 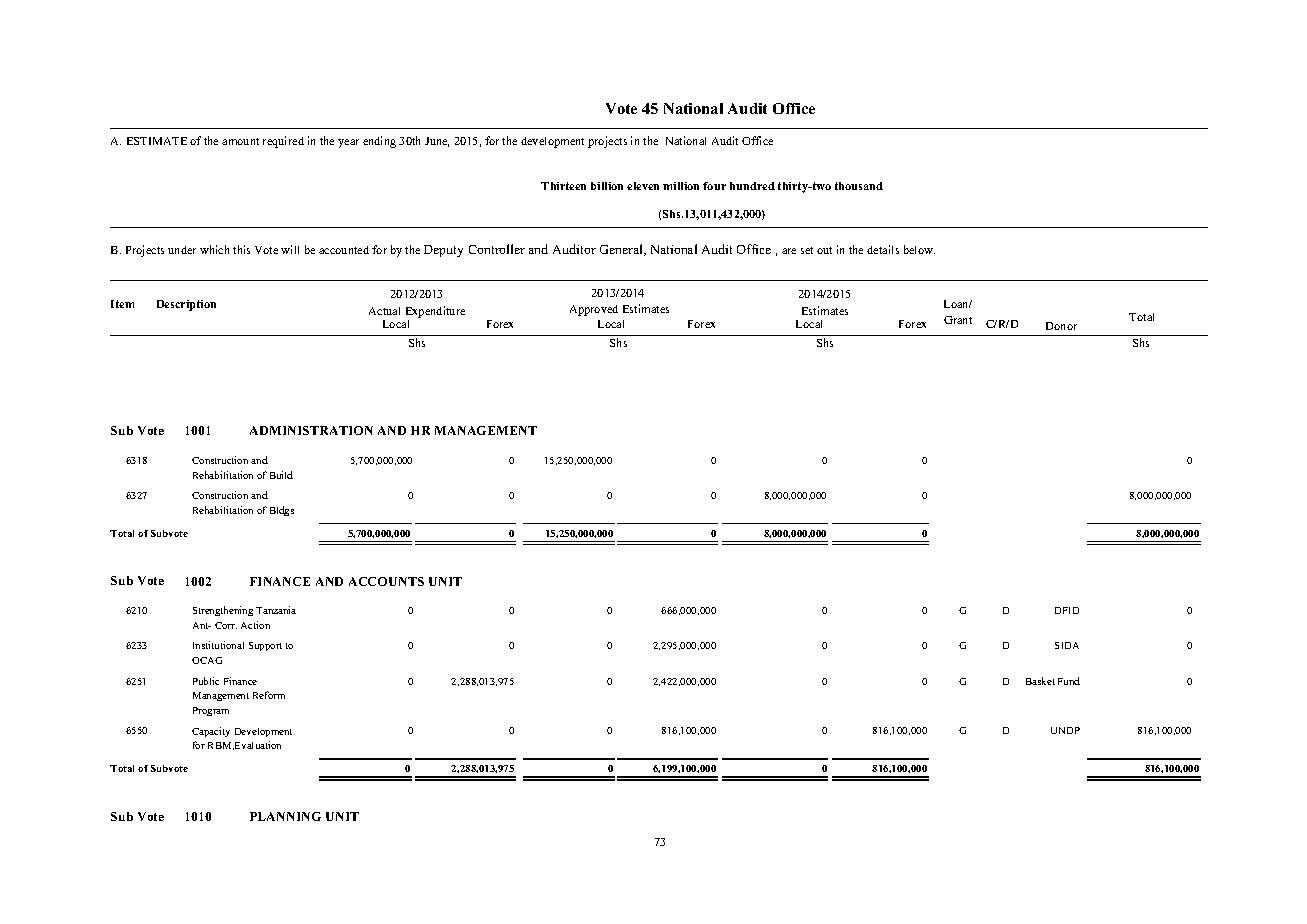 I want to click on PLANNING, so click(x=285, y=816).
